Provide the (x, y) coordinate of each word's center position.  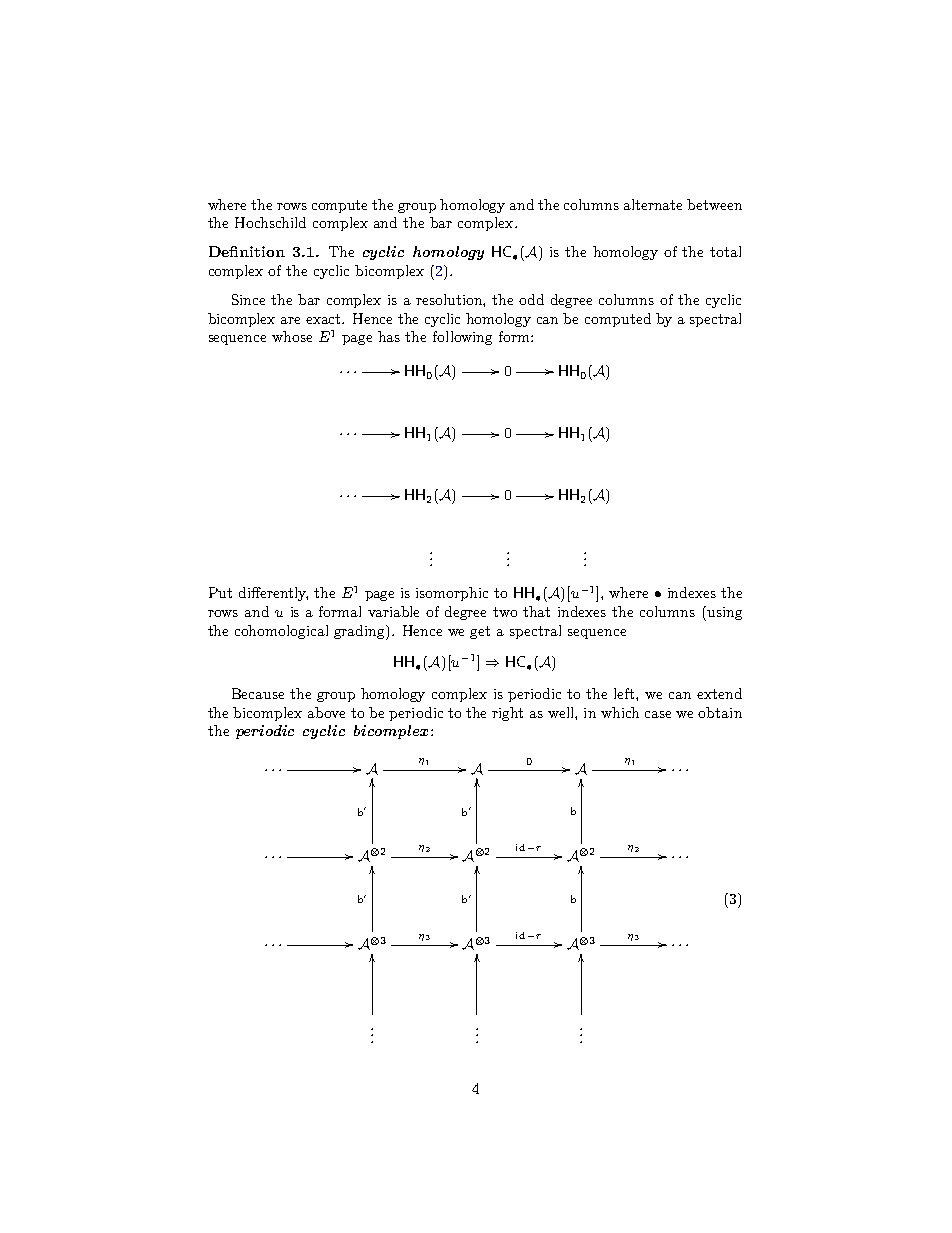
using (723, 613)
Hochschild (270, 222)
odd (531, 299)
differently (273, 594)
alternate (653, 204)
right (507, 714)
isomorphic (452, 594)
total (725, 251)
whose (292, 336)
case (658, 714)
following (462, 338)
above (326, 712)
